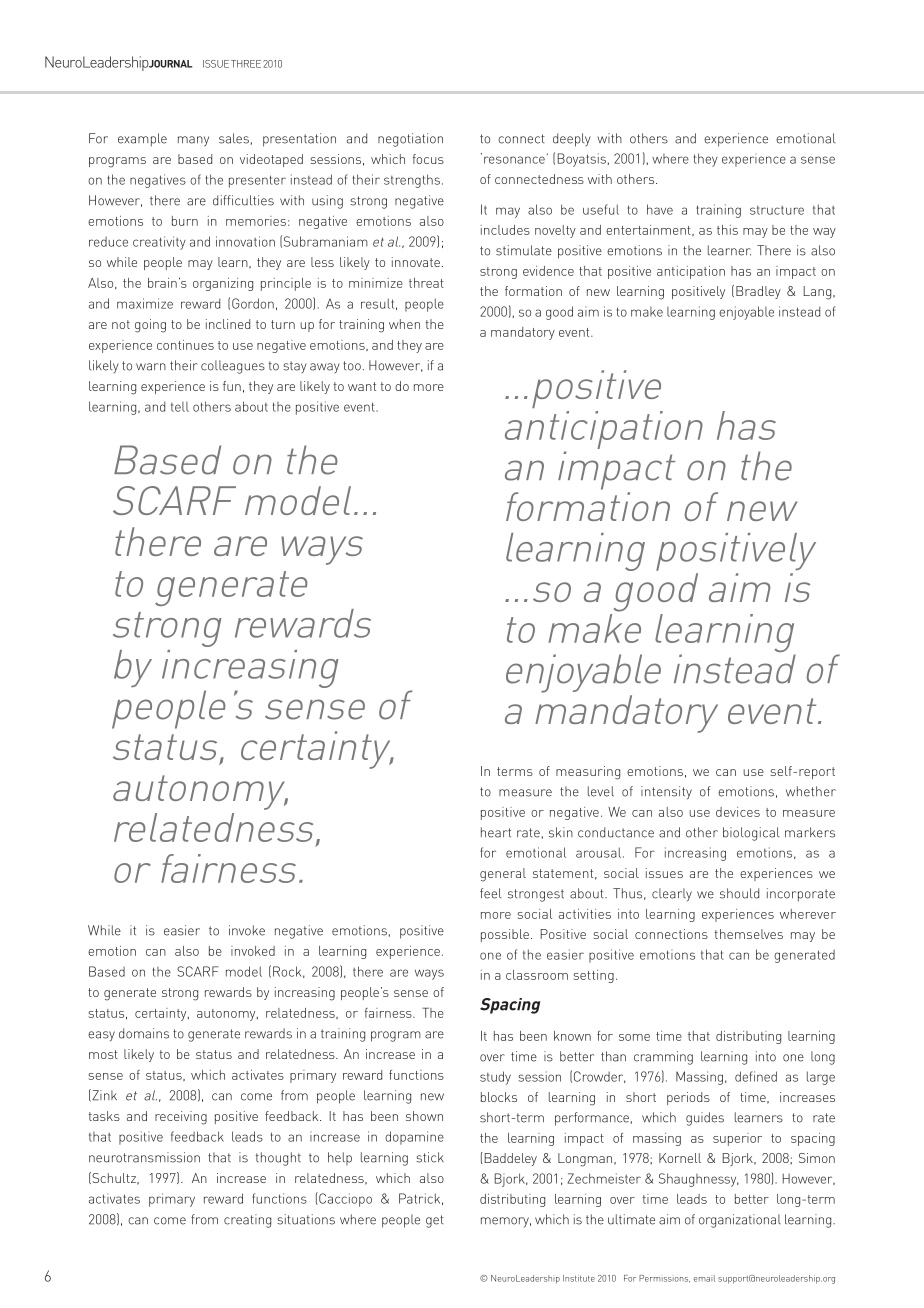 This image has height=1308, width=924. What do you see at coordinates (428, 159) in the image?
I see `focus` at bounding box center [428, 159].
